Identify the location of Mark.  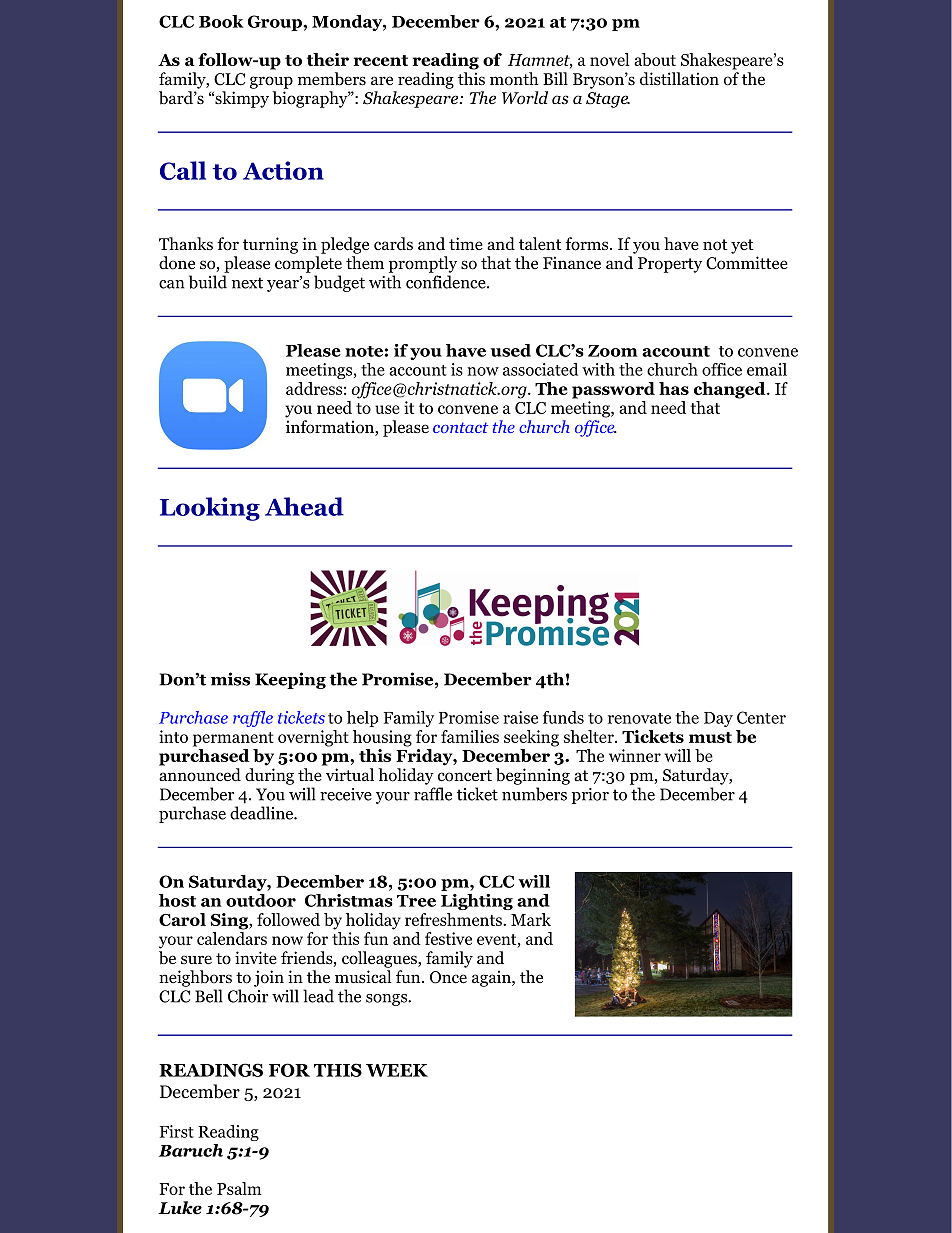
(531, 919).
